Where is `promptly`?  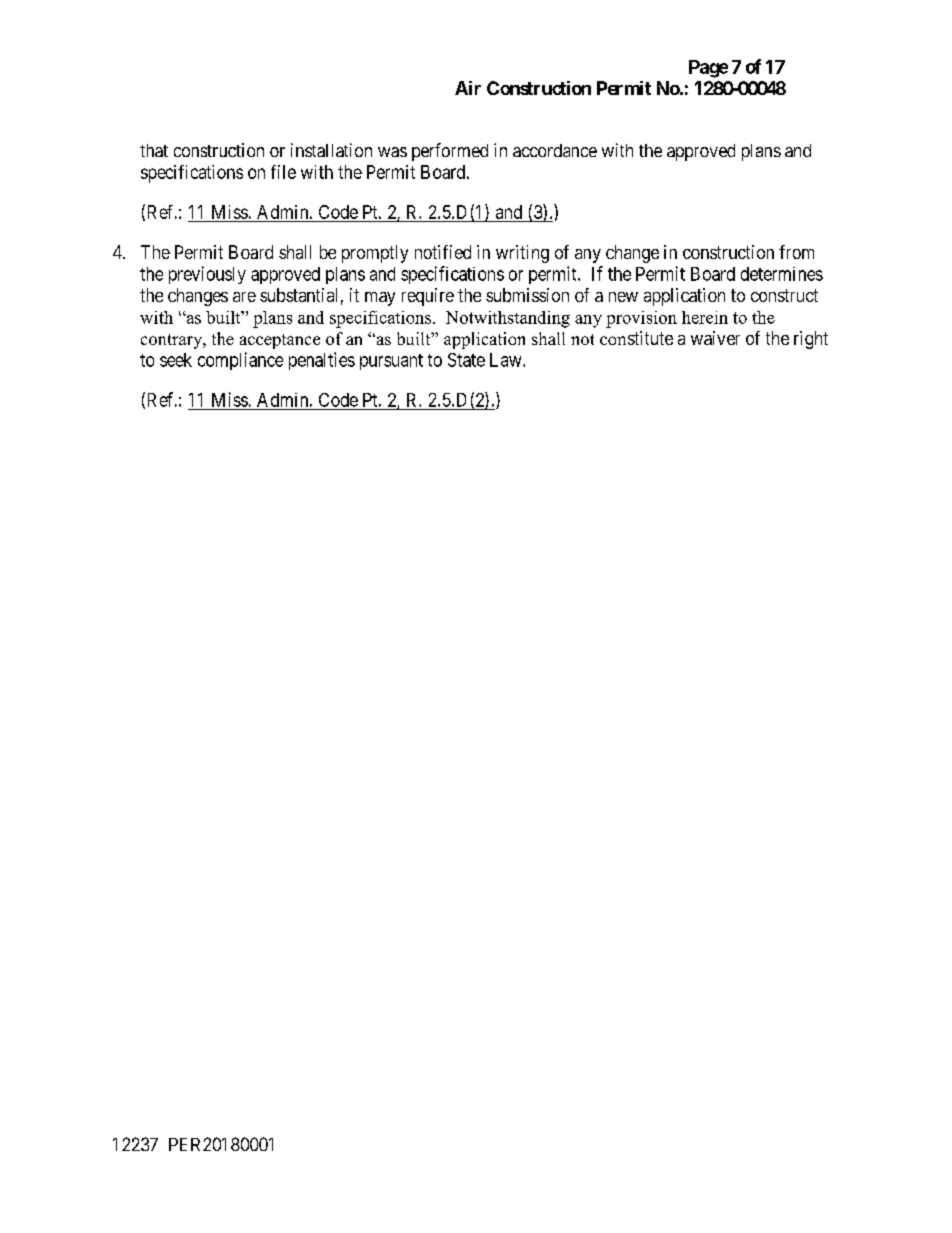 promptly is located at coordinates (375, 254).
